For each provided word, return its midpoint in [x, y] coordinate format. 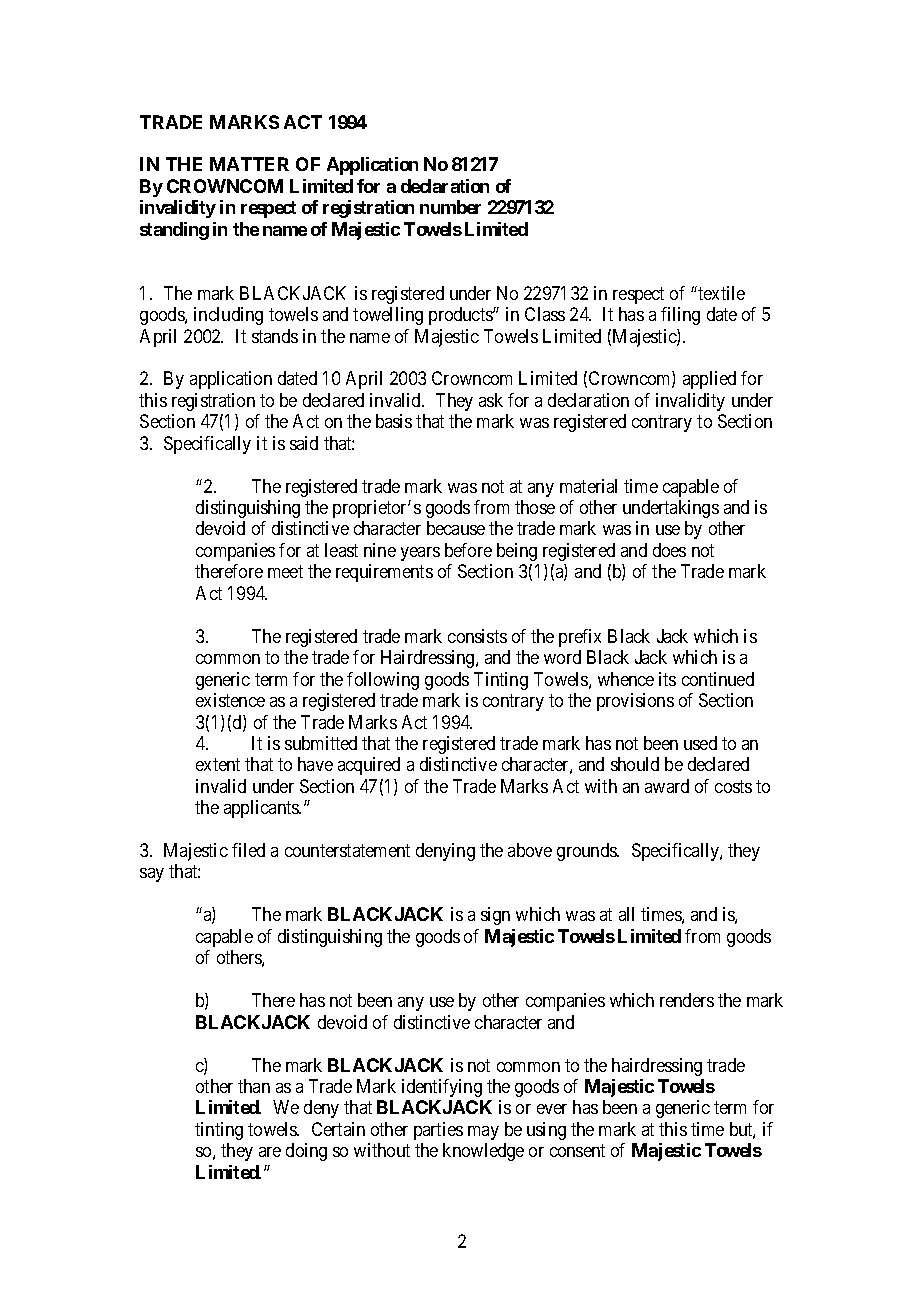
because [456, 528]
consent [577, 1150]
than [254, 1086]
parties [438, 1131]
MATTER [249, 164]
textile [720, 293]
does [669, 550]
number [450, 207]
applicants [262, 809]
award [667, 786]
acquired [369, 766]
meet [285, 571]
